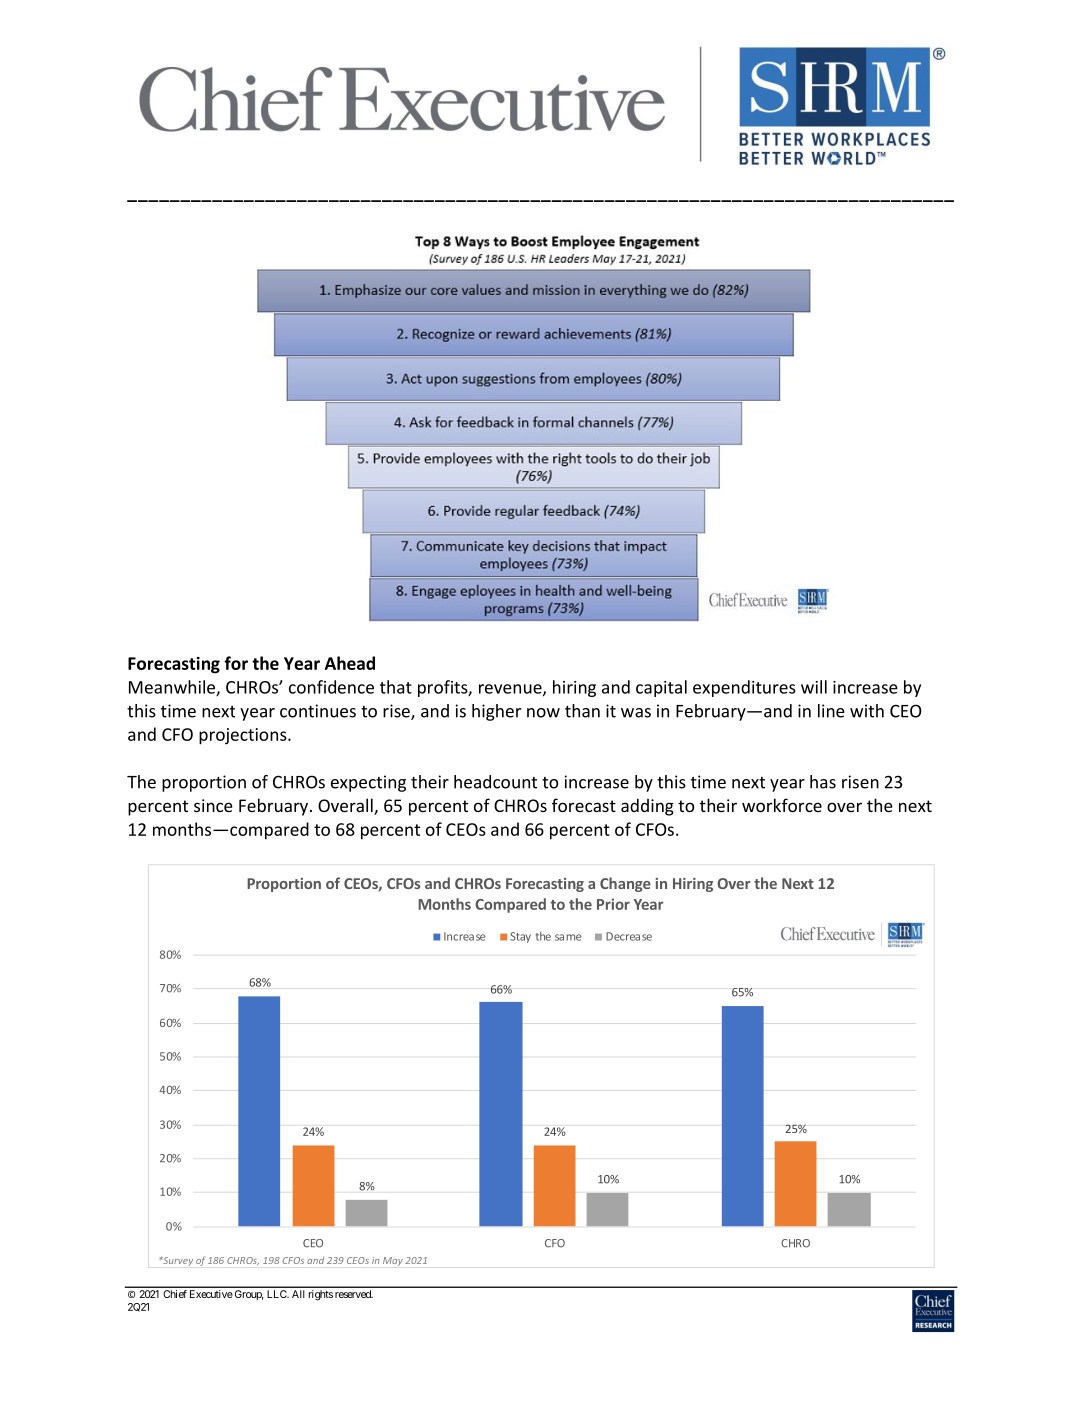 The height and width of the screenshot is (1401, 1082). Describe the element at coordinates (331, 687) in the screenshot. I see `confidence` at that location.
